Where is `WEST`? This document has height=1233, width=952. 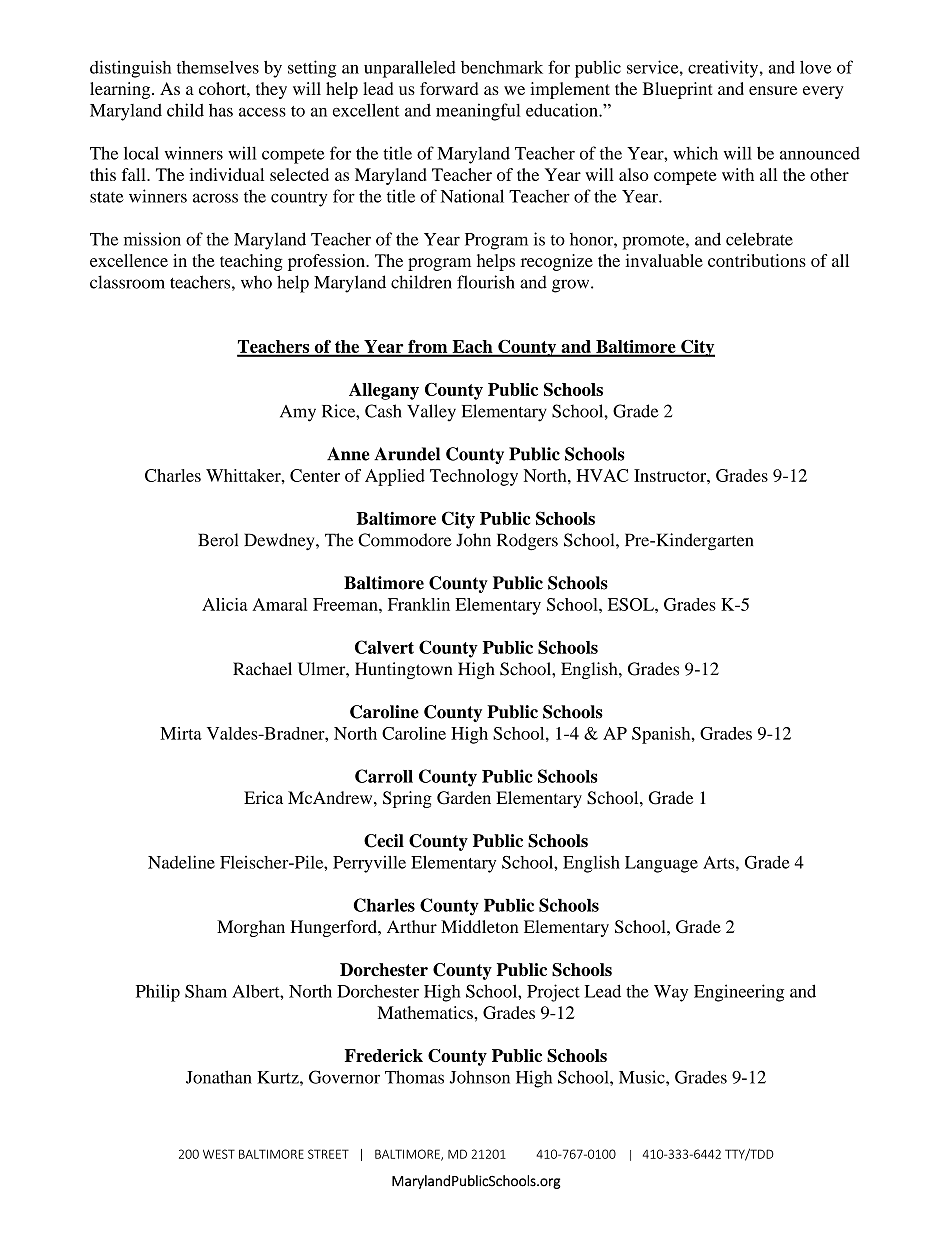 WEST is located at coordinates (219, 1154).
